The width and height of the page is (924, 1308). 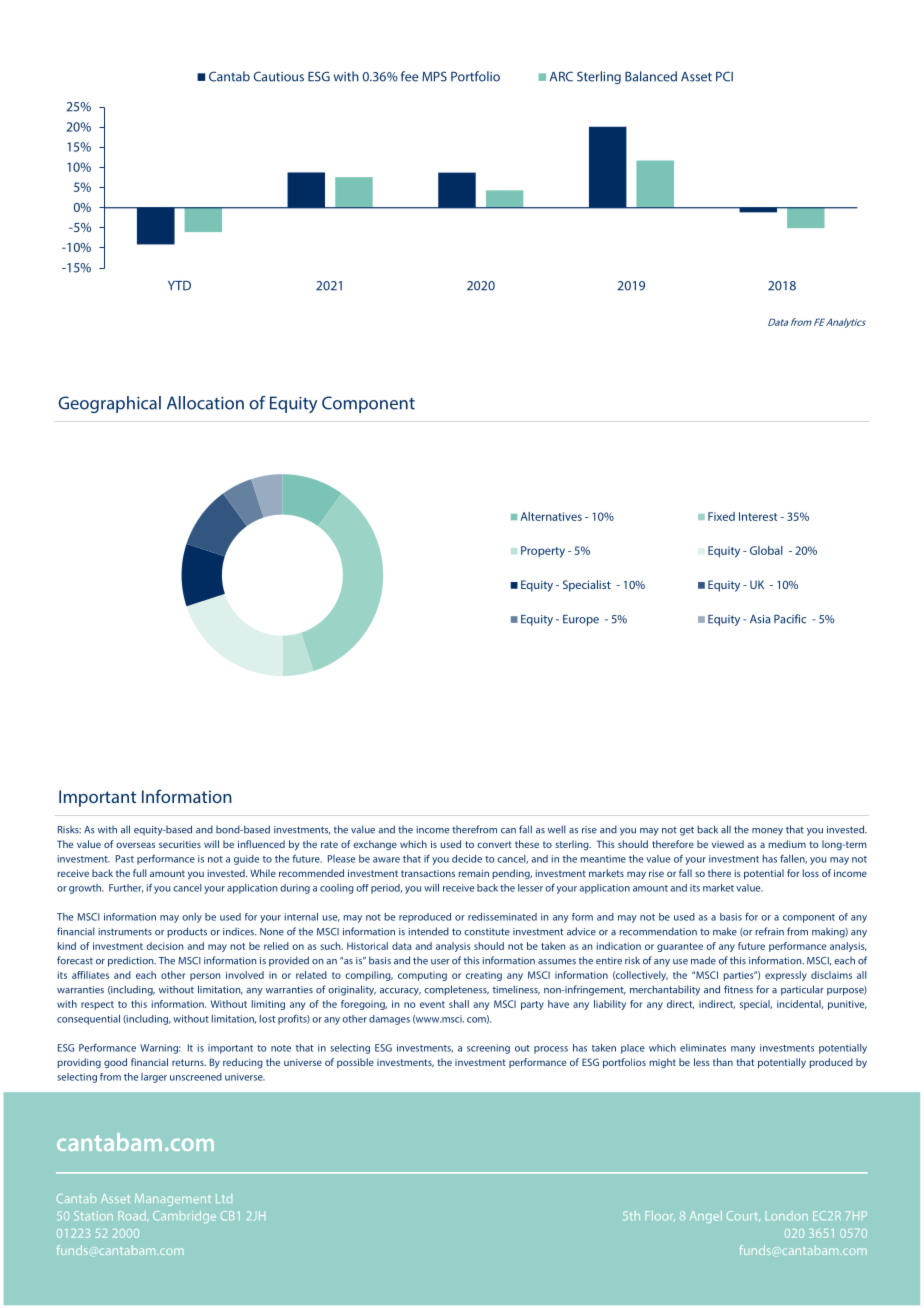 I want to click on PCI, so click(x=724, y=76).
